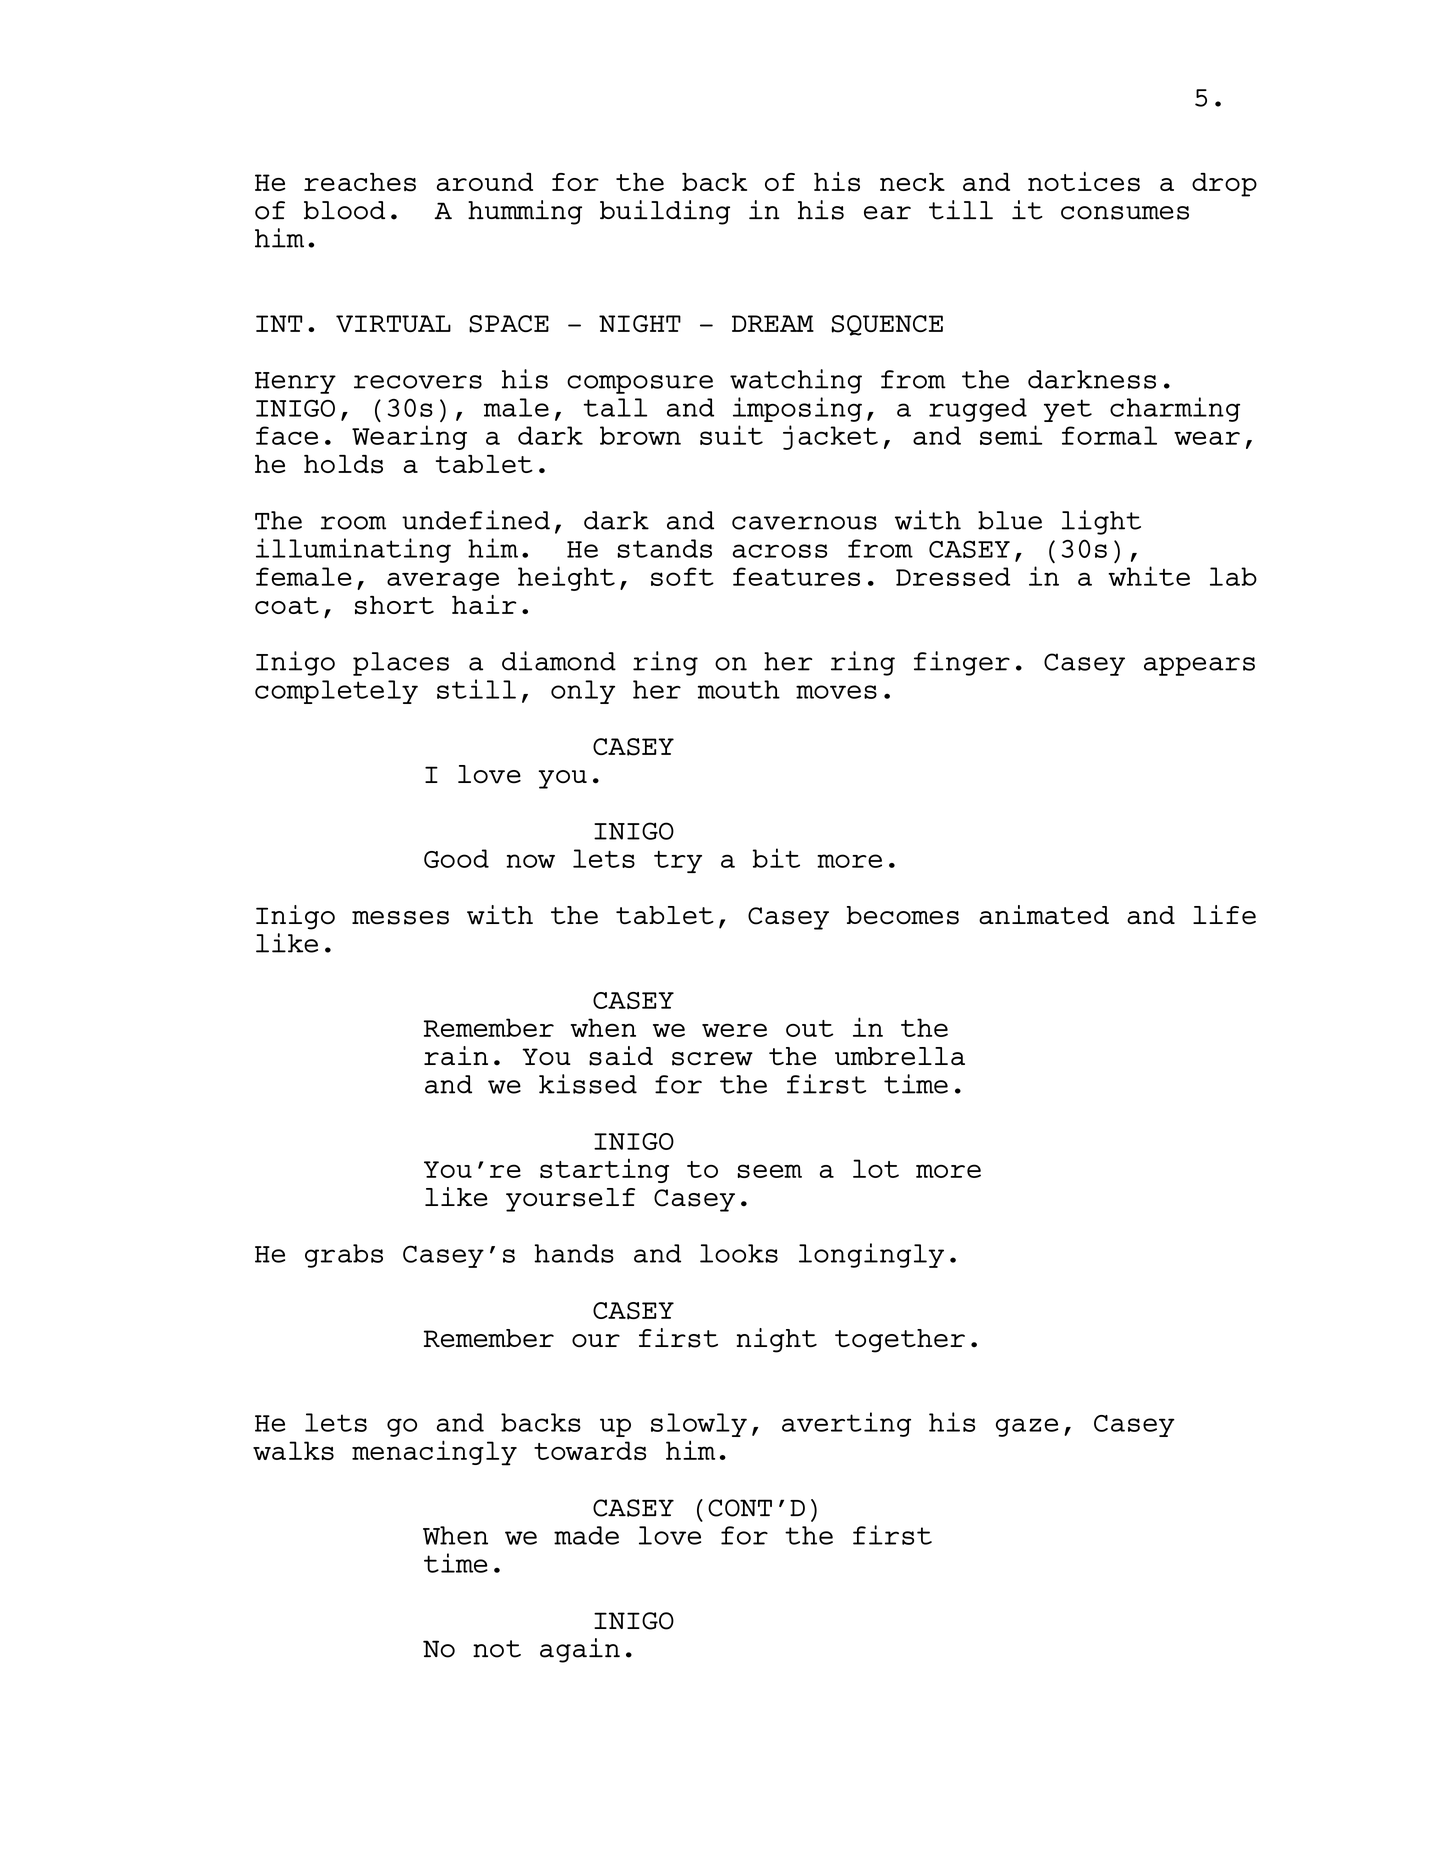 The image size is (1438, 1861). Describe the element at coordinates (400, 918) in the page. I see `messes` at that location.
